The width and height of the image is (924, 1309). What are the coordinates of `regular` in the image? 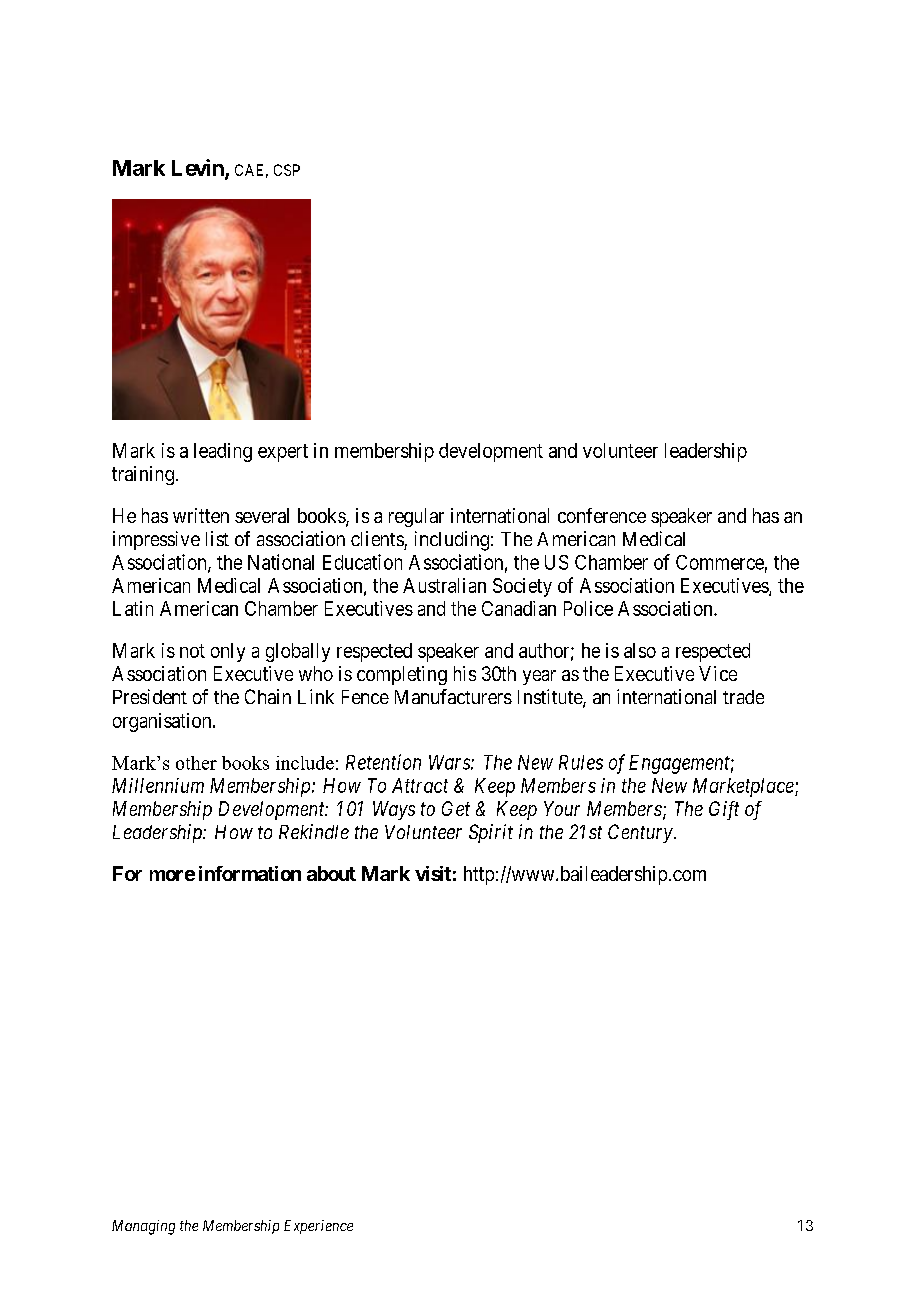 It's located at (416, 517).
